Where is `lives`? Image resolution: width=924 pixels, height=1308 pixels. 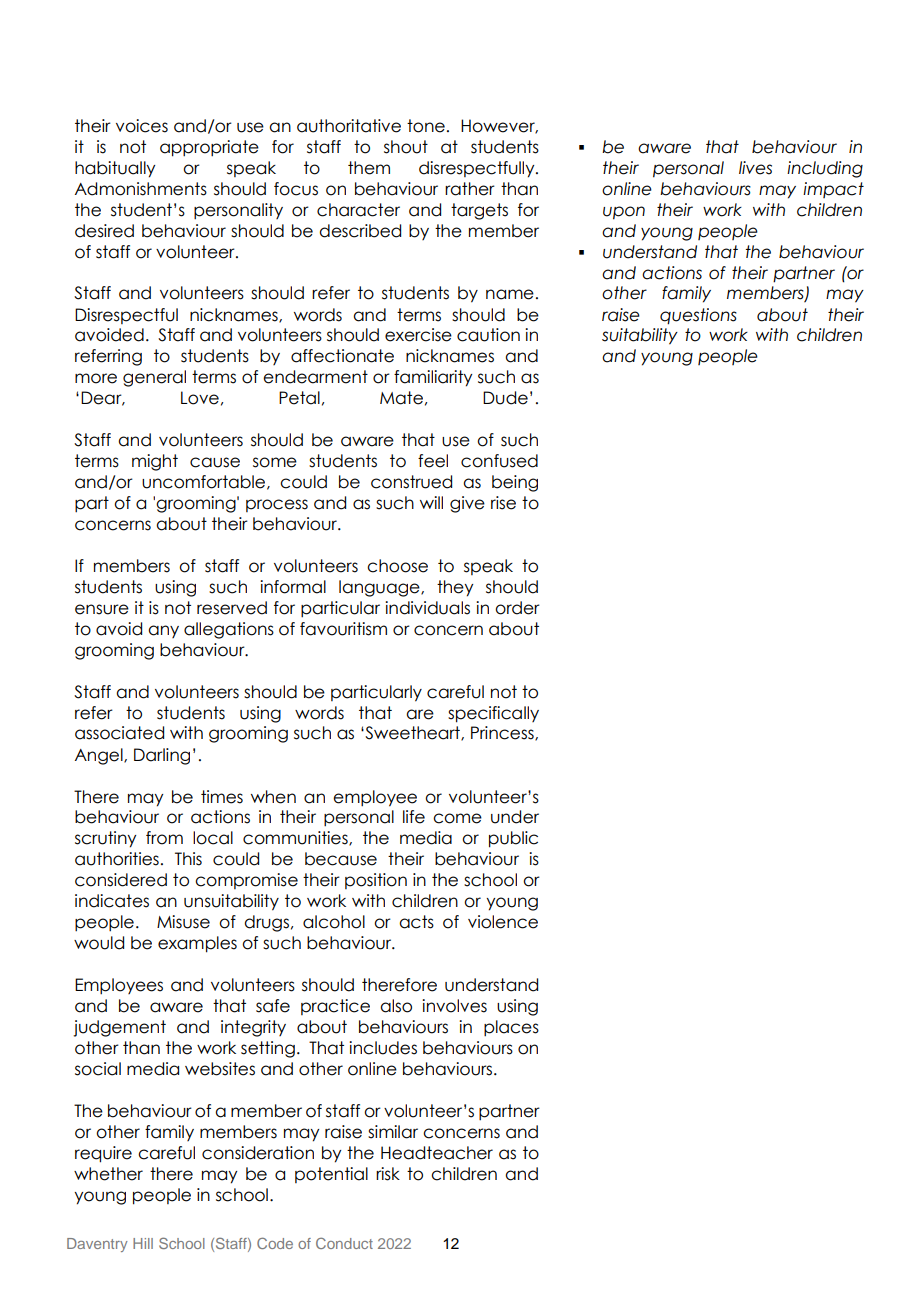
lives is located at coordinates (755, 168).
